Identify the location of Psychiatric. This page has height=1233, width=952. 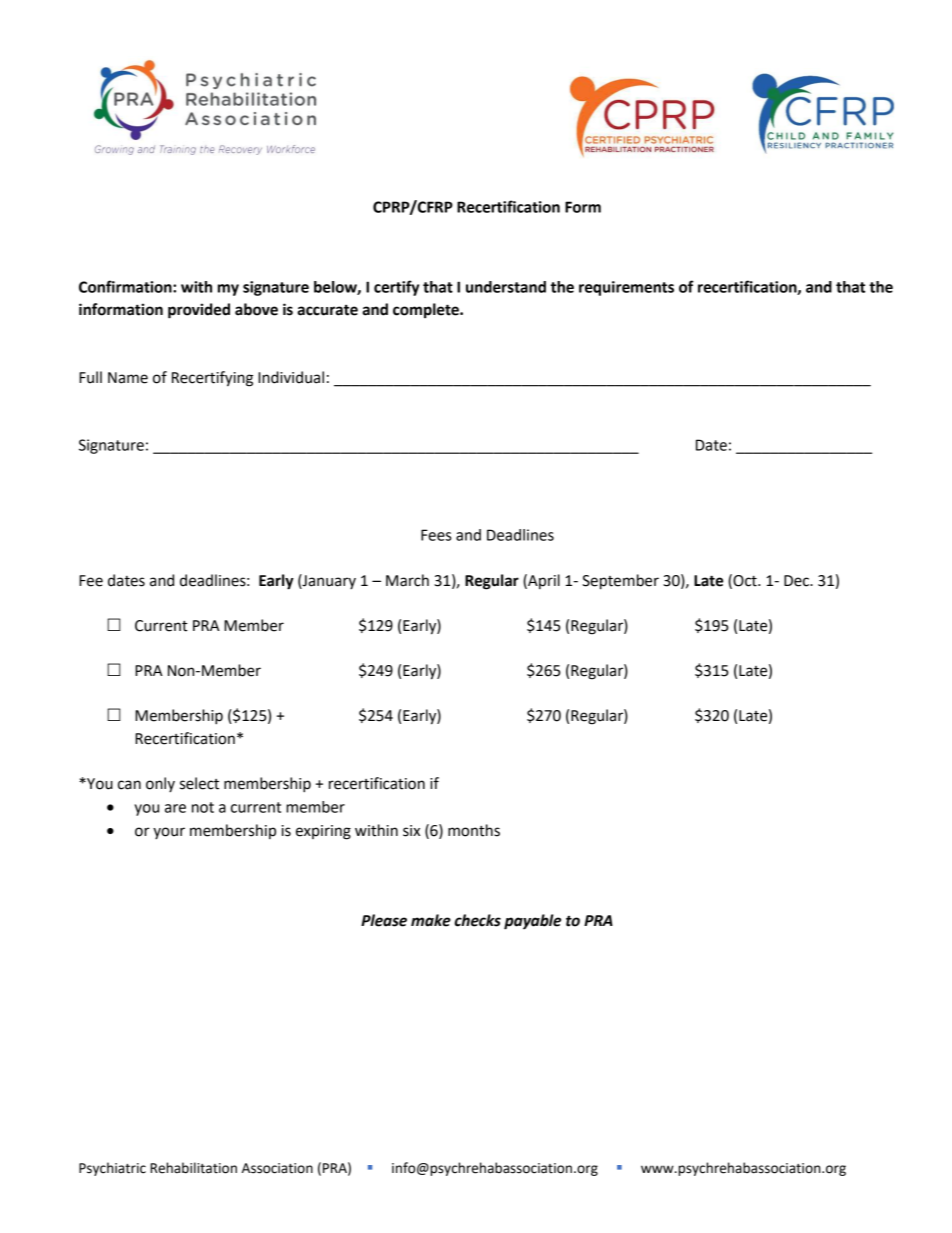
(112, 1169).
